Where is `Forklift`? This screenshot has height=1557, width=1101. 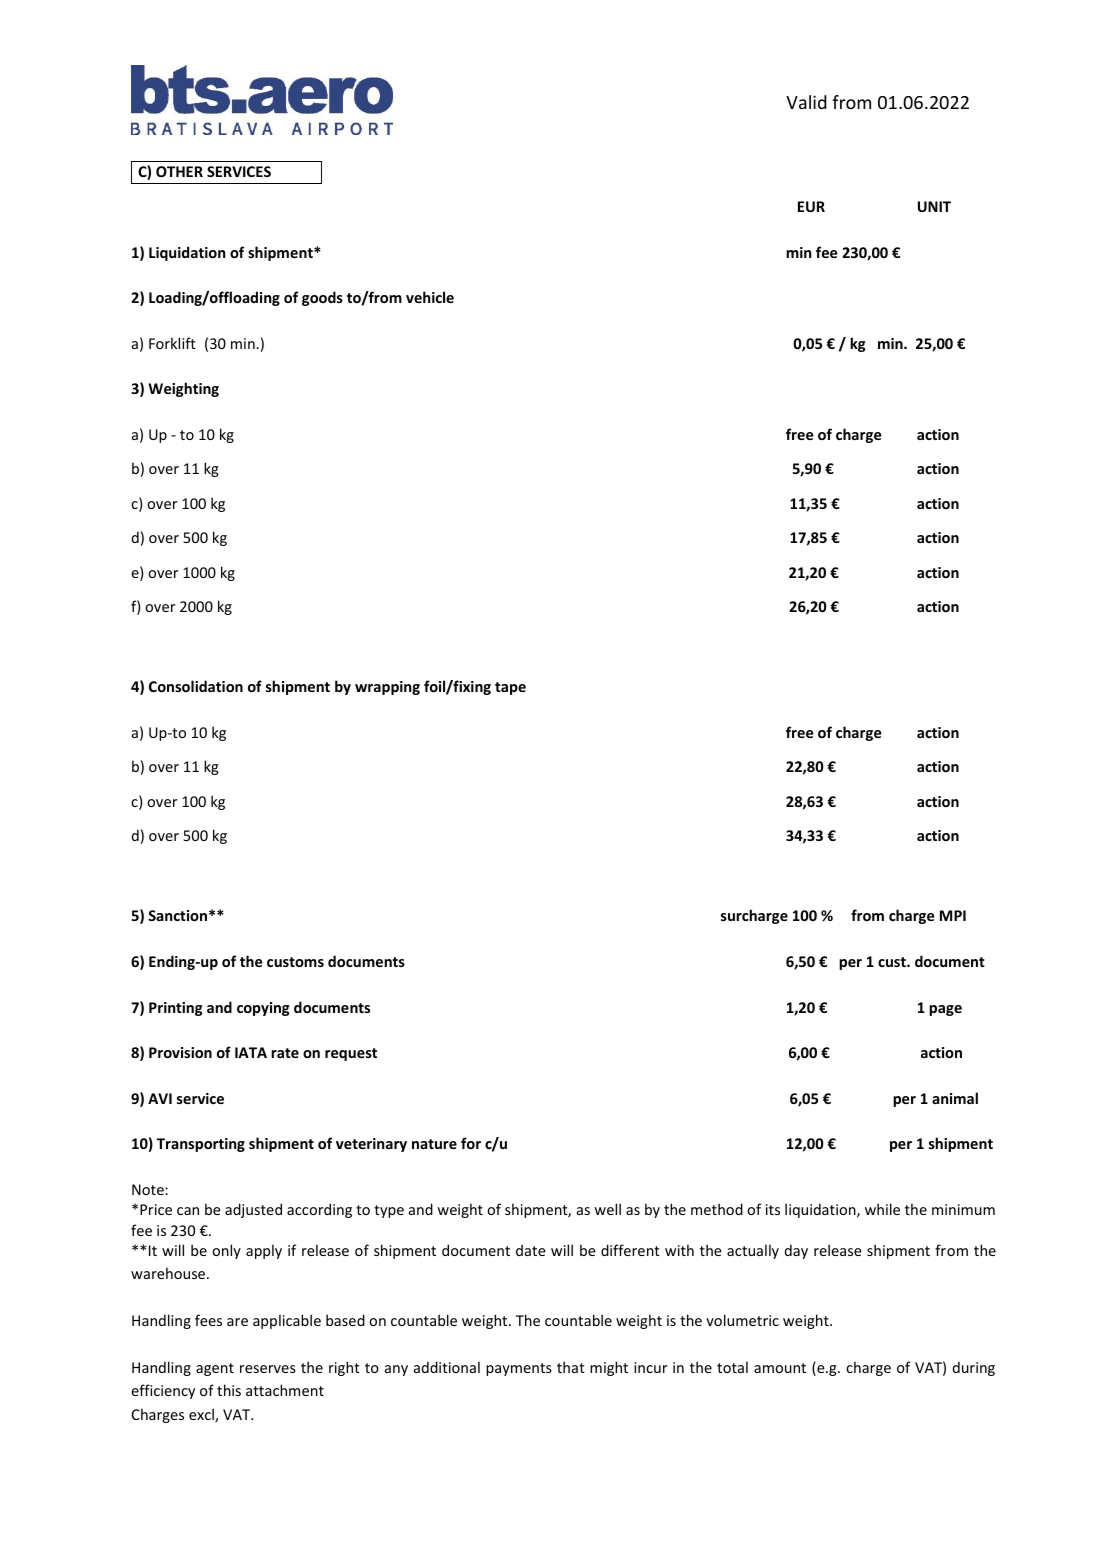 Forklift is located at coordinates (172, 343).
